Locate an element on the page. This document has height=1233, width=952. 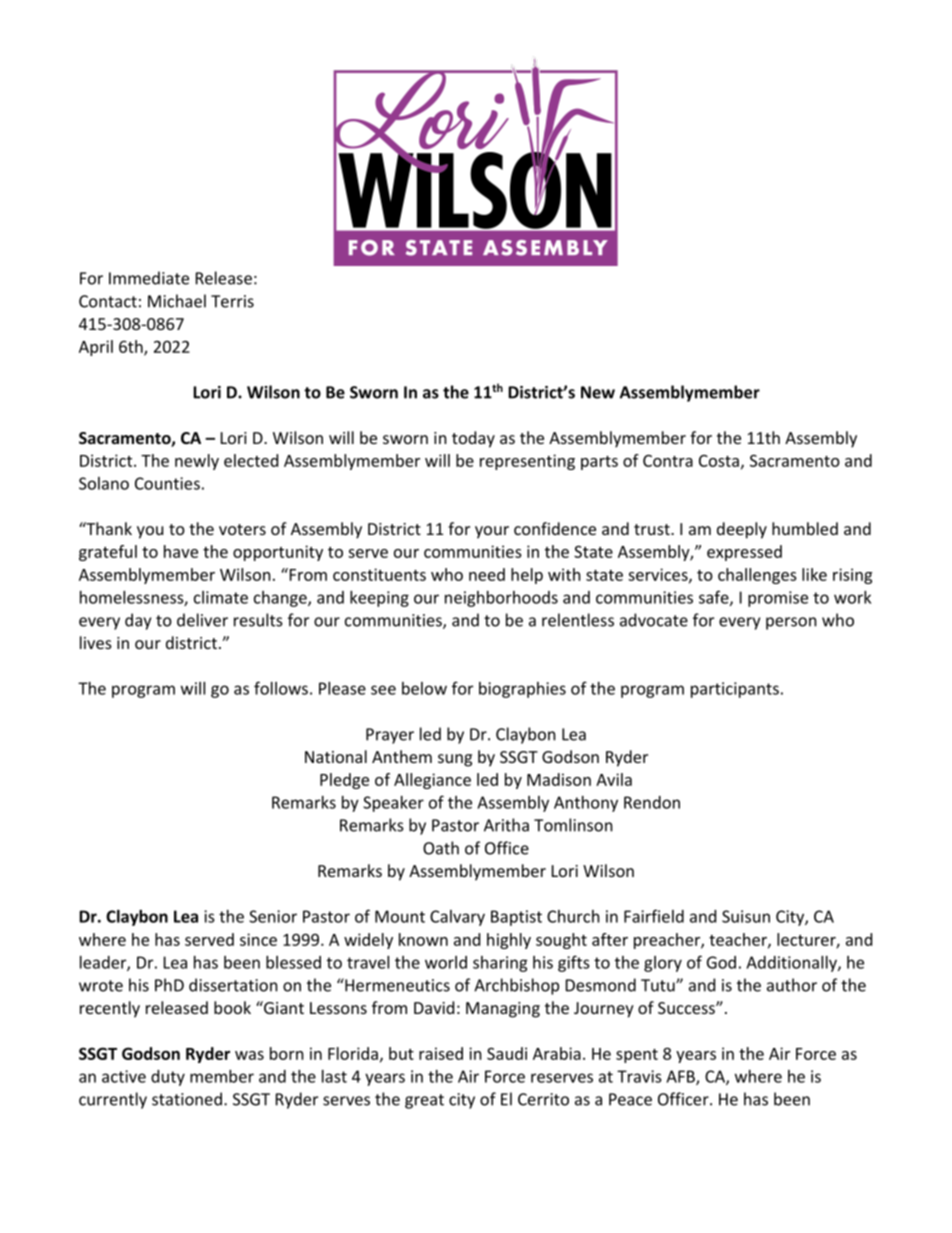
biographies is located at coordinates (522, 690).
